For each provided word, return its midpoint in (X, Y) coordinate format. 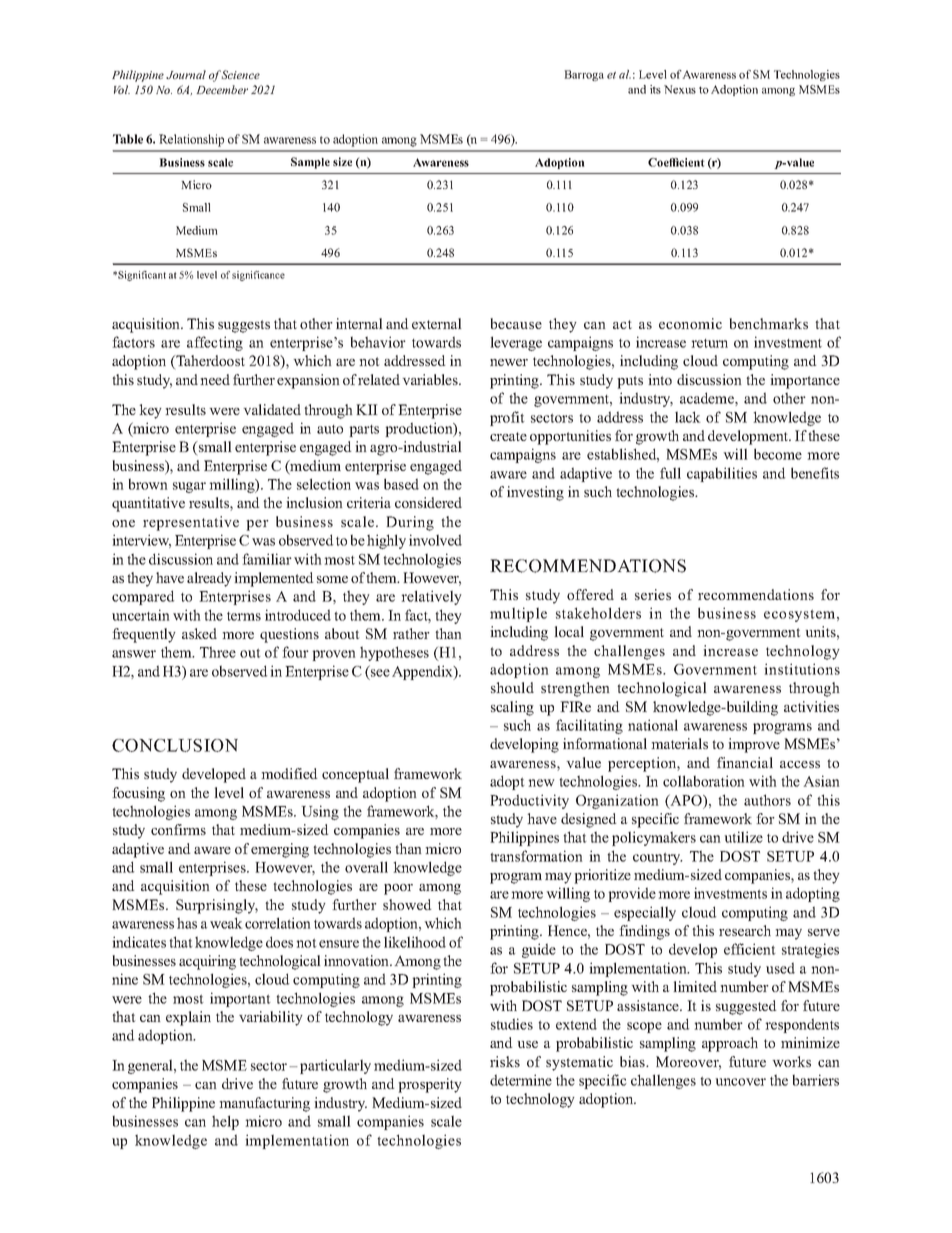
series (653, 594)
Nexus (680, 89)
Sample (310, 163)
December (222, 89)
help (225, 1122)
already (209, 579)
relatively (431, 597)
